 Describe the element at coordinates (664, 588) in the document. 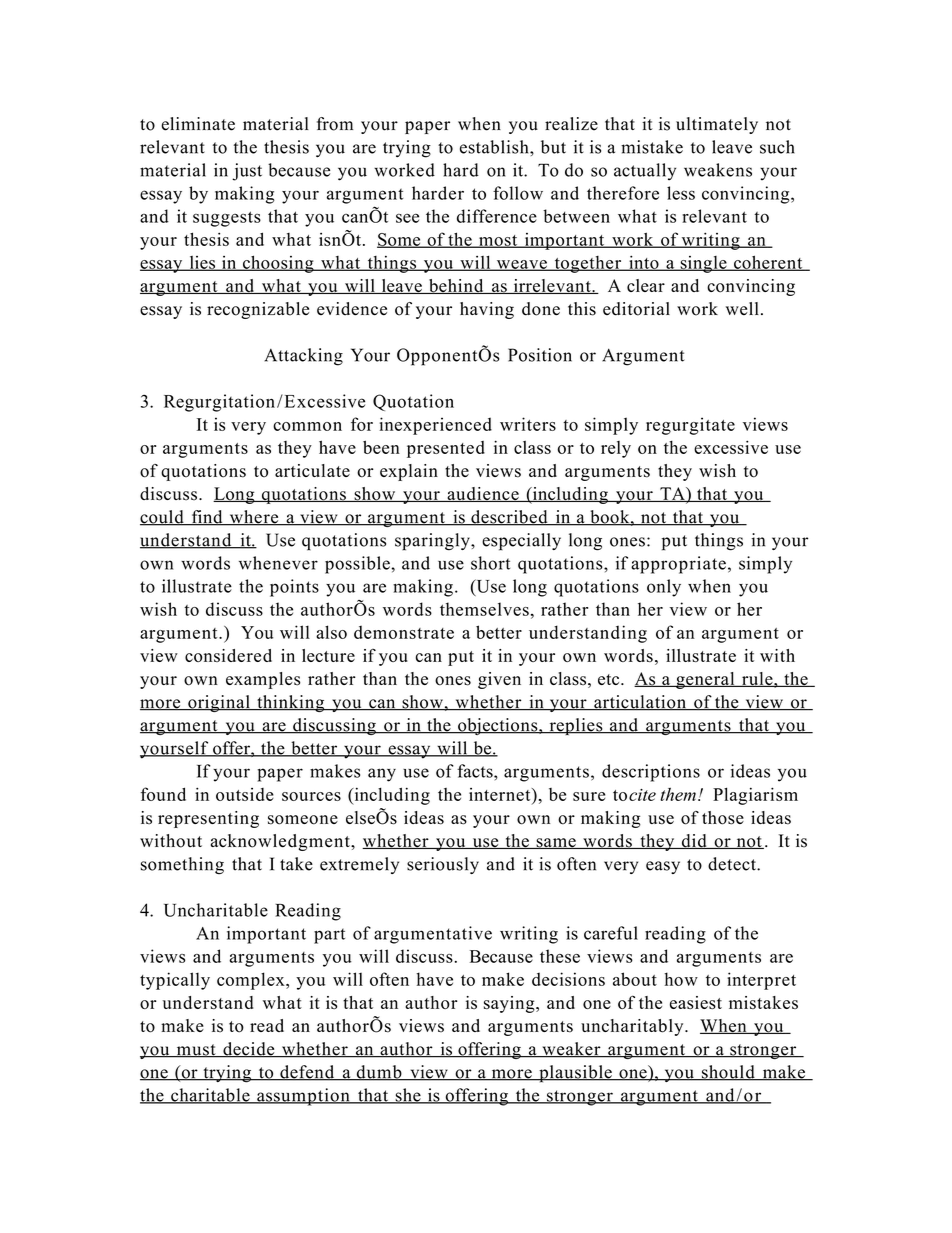

I see `only` at that location.
